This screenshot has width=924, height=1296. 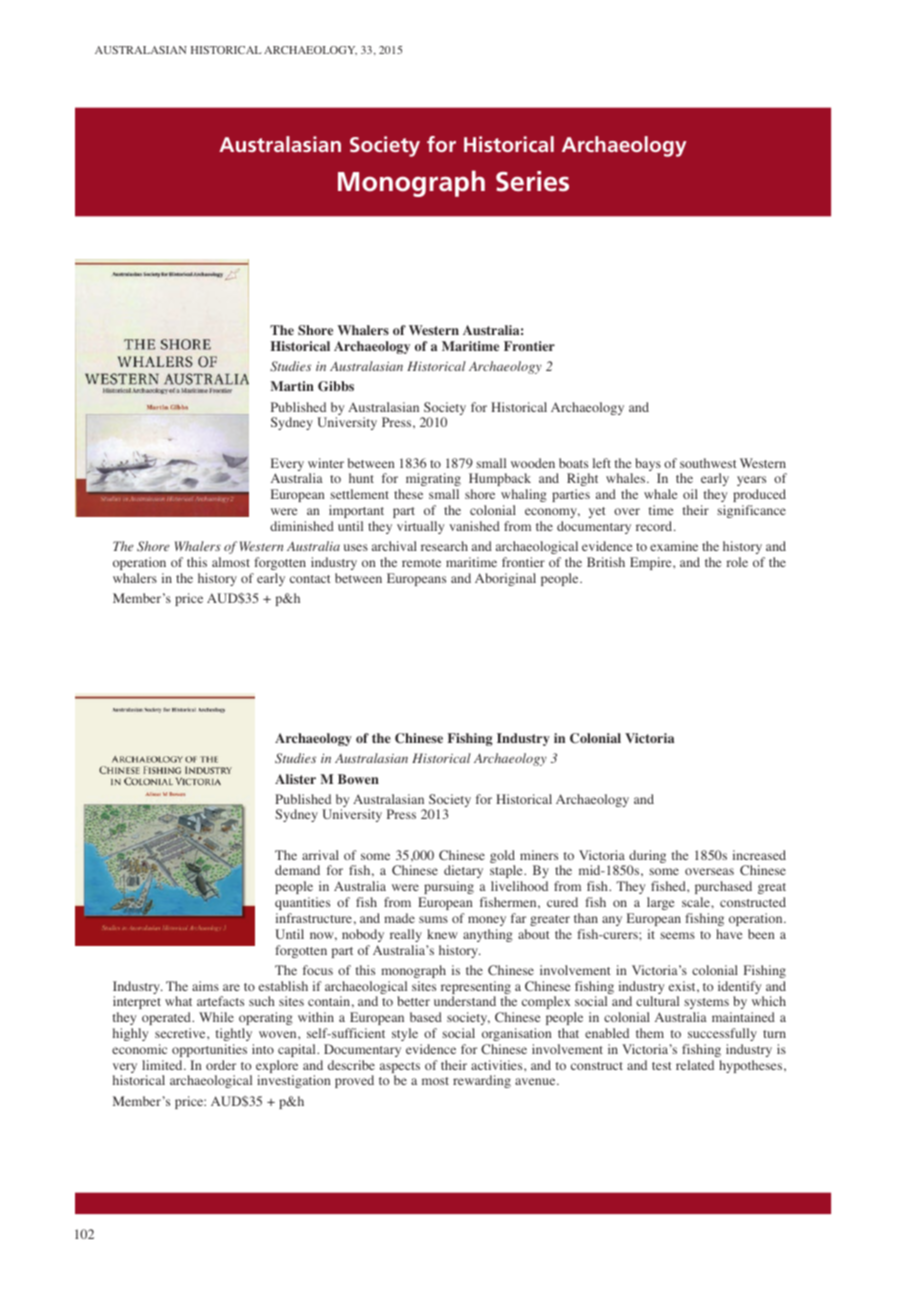 I want to click on Series, so click(x=532, y=181).
